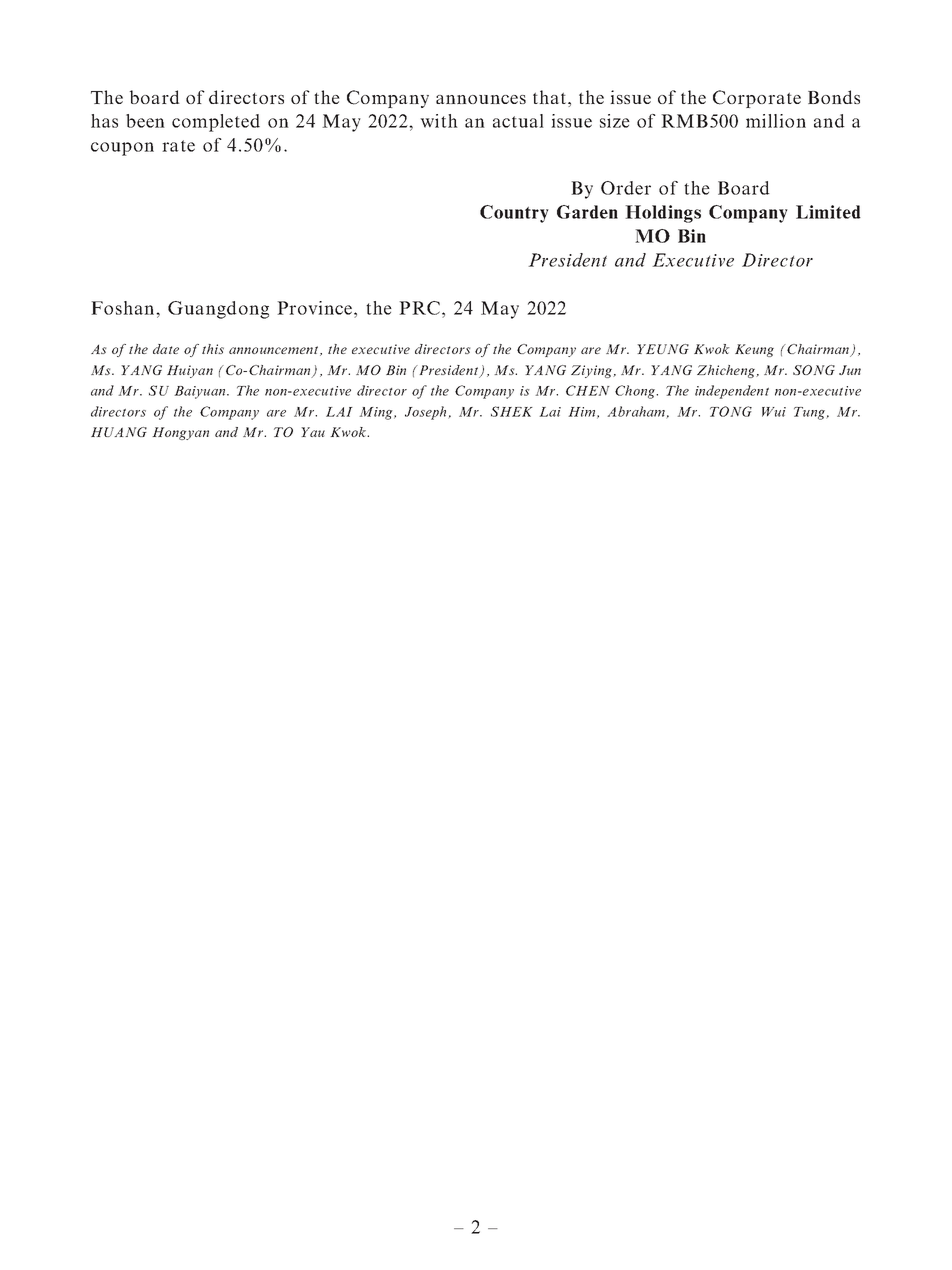 The image size is (952, 1270). Describe the element at coordinates (122, 149) in the document. I see `coupon` at that location.
